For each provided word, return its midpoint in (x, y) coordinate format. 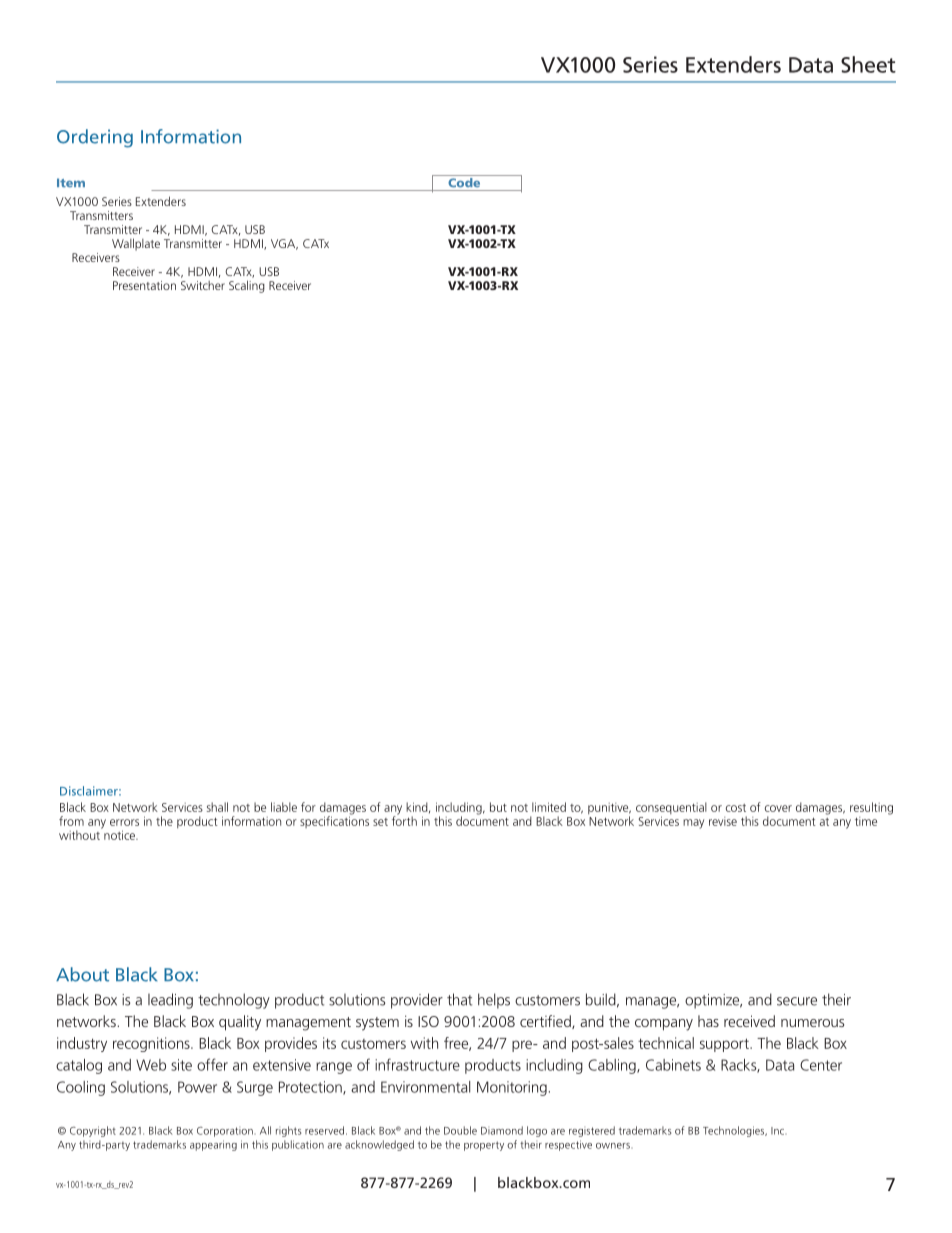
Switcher (203, 285)
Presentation (144, 285)
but (498, 807)
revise (723, 821)
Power (197, 1087)
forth (404, 820)
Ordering (95, 138)
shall (217, 807)
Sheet (868, 64)
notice (120, 835)
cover (778, 808)
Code (464, 181)
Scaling (247, 286)
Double (460, 1130)
